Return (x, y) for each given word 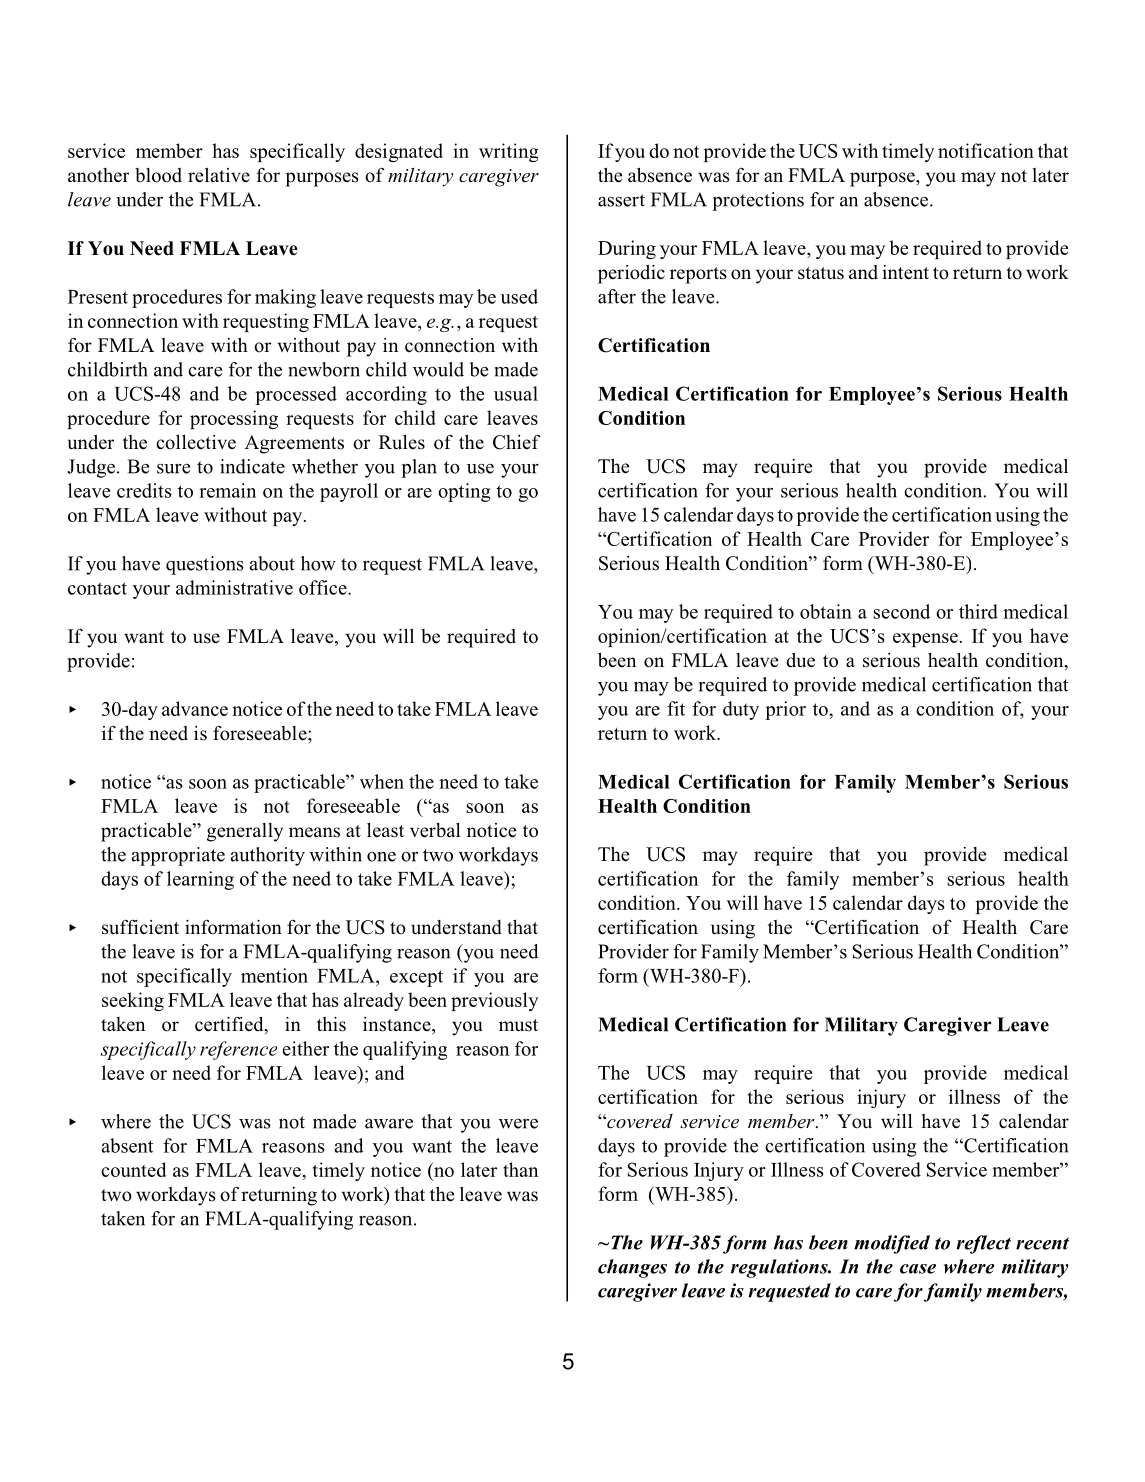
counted (134, 1169)
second (901, 611)
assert (621, 200)
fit (676, 708)
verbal (435, 830)
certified (230, 1025)
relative (219, 175)
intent (905, 272)
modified (892, 1244)
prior (785, 710)
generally (245, 832)
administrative (234, 587)
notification (986, 150)
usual (516, 393)
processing (234, 419)
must (518, 1025)
